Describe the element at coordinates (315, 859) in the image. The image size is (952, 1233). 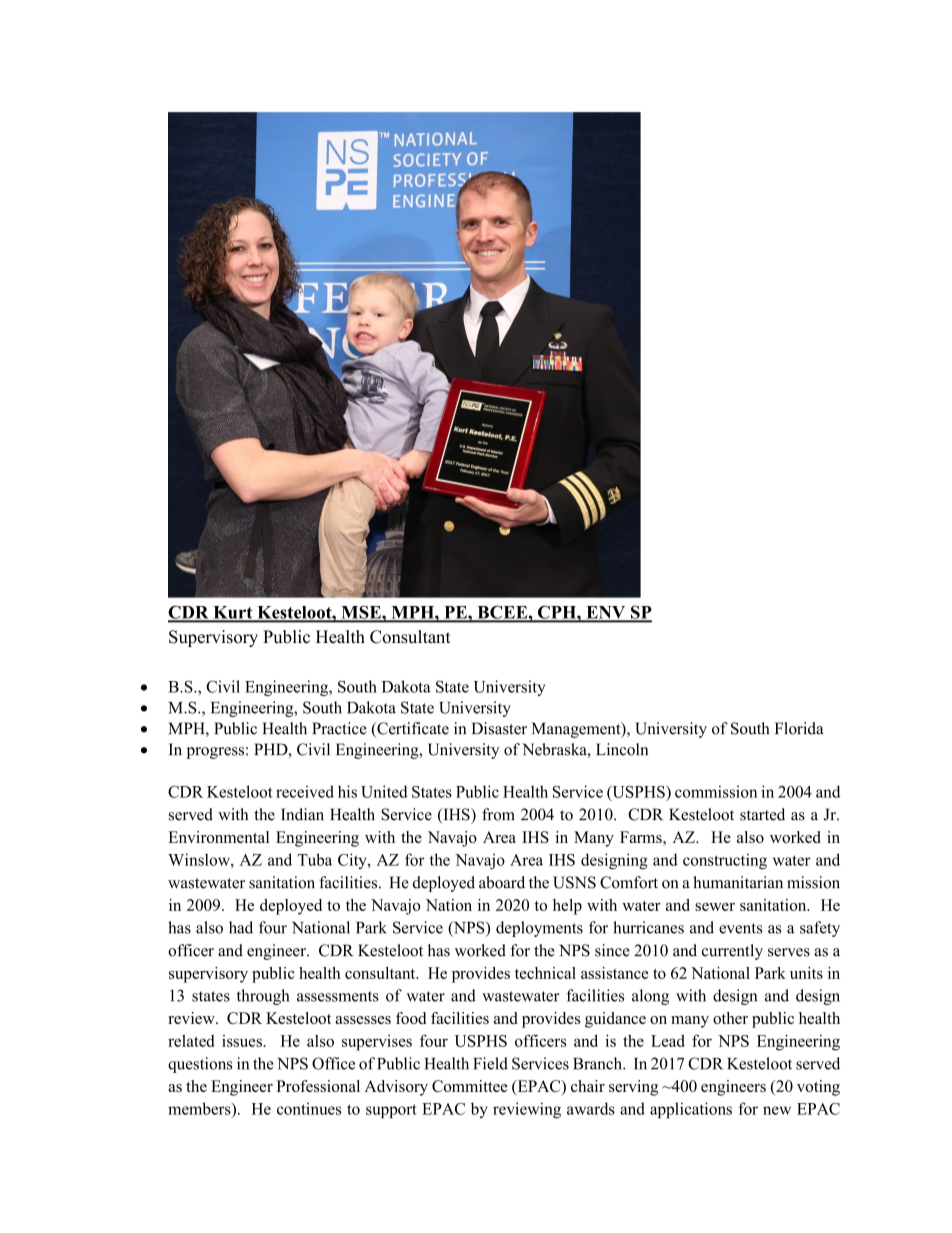
I see `Tuba` at that location.
